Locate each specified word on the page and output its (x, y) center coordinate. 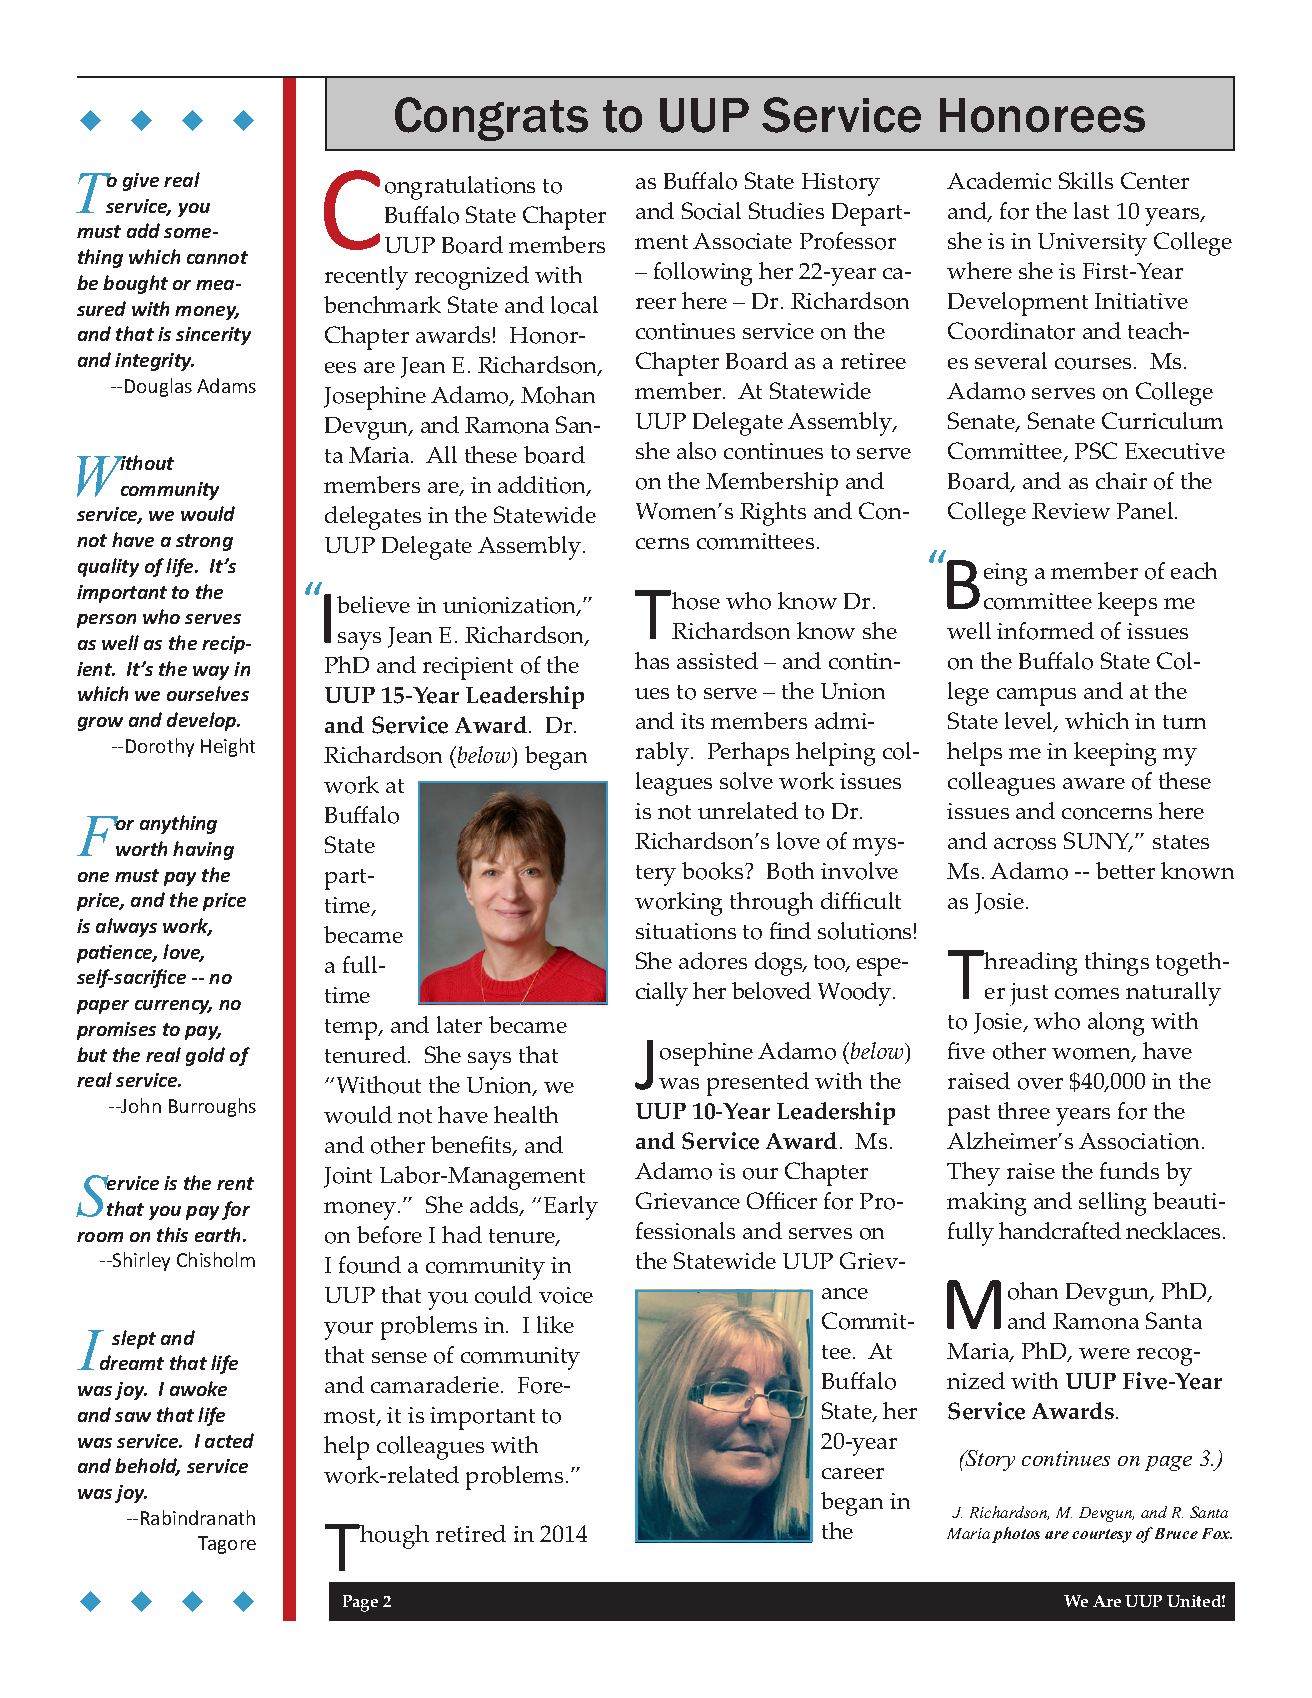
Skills (1086, 180)
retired (471, 1533)
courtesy (1102, 1536)
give (141, 182)
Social (711, 211)
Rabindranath (198, 1517)
